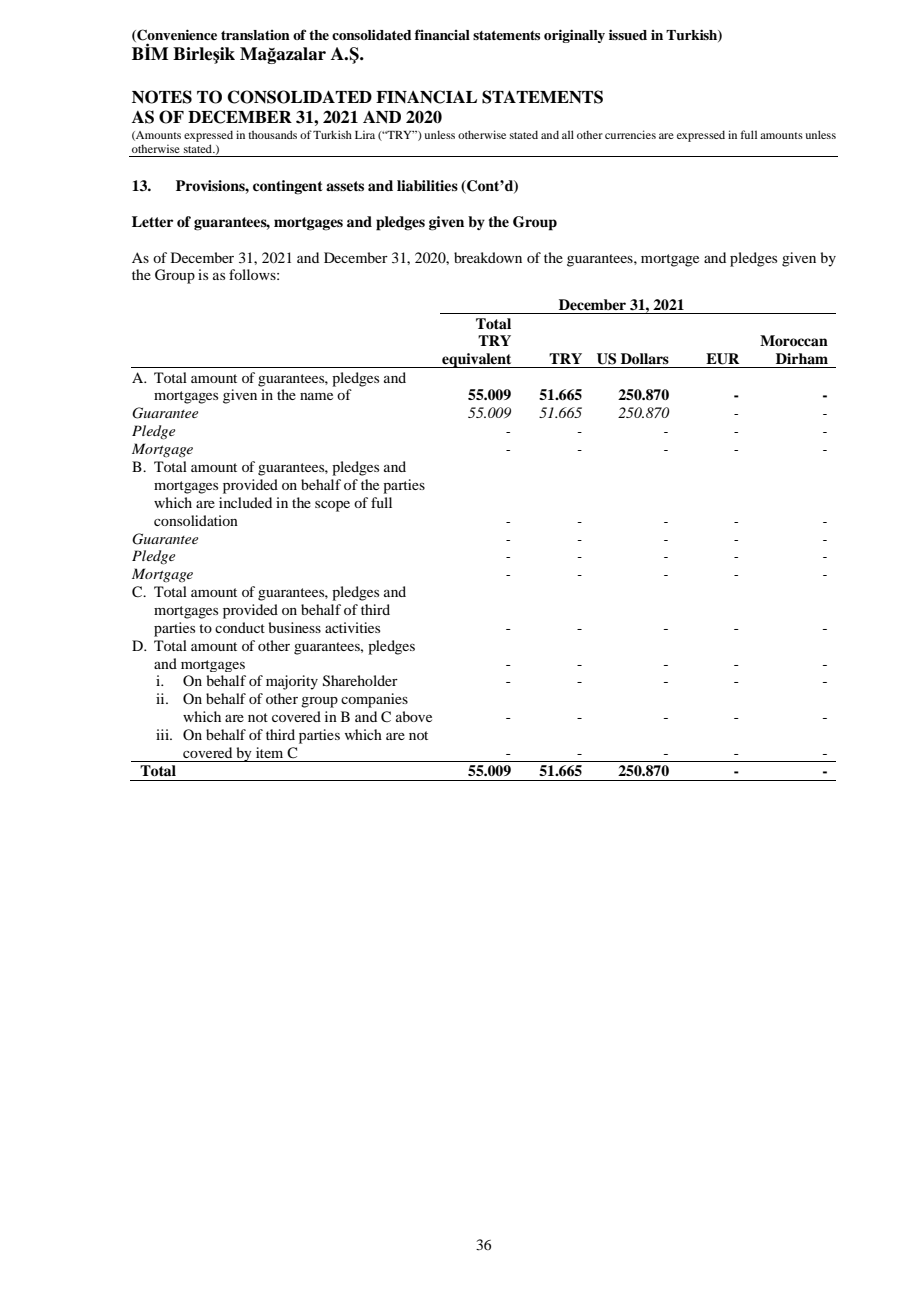 The height and width of the screenshot is (1307, 924). What do you see at coordinates (477, 360) in the screenshot?
I see `equivalent` at bounding box center [477, 360].
